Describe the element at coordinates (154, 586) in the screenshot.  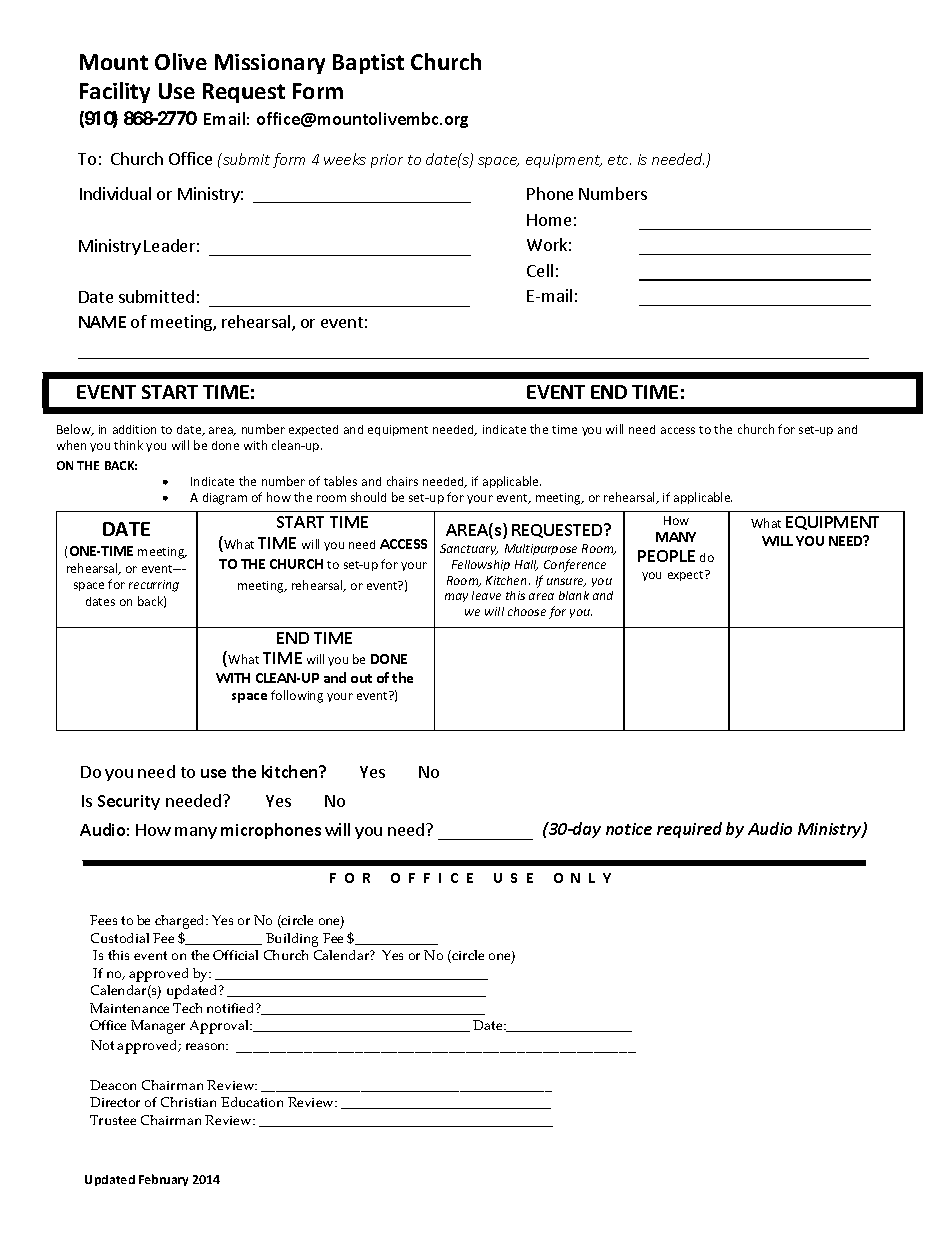
I see `recurring` at that location.
